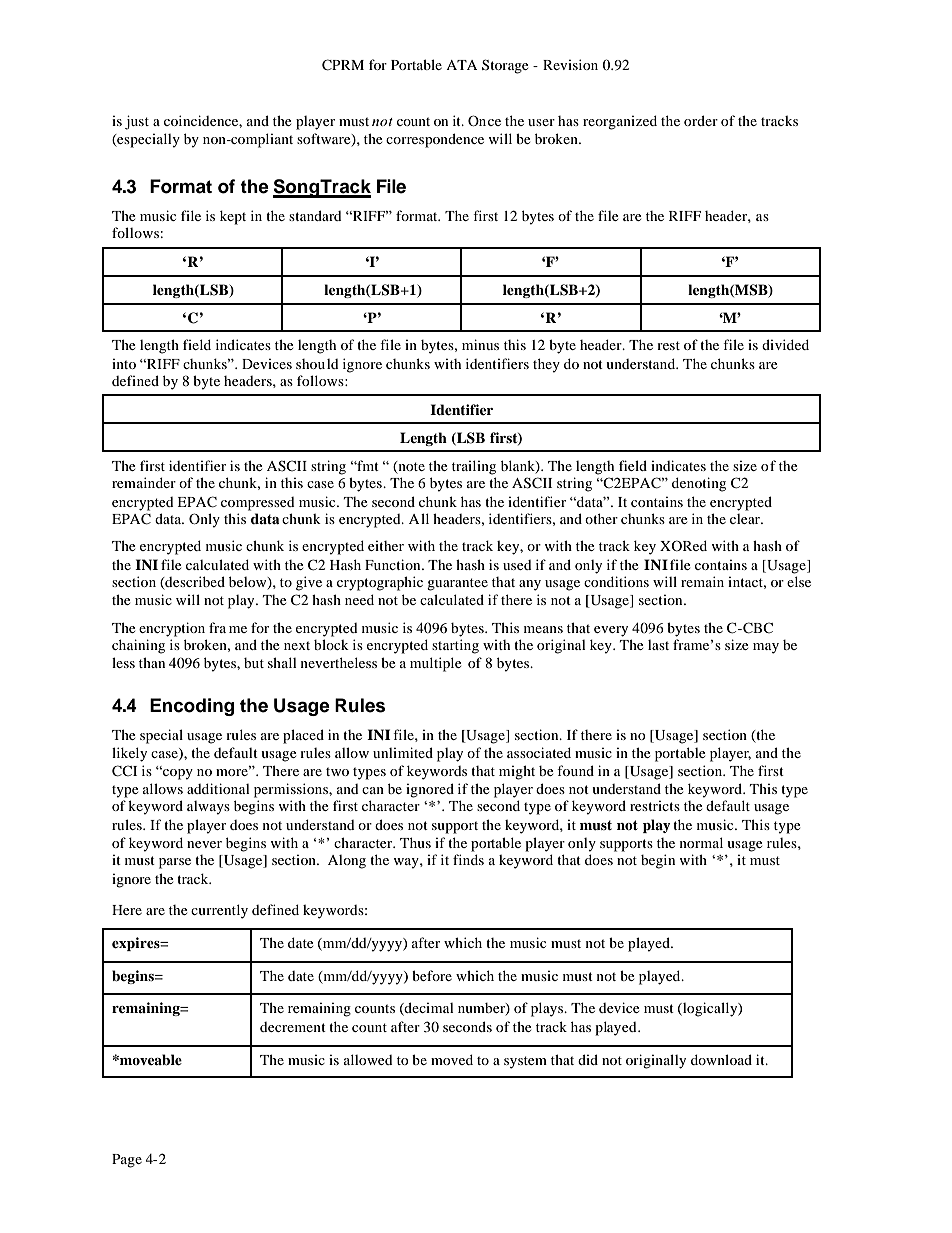 The image size is (952, 1233). What do you see at coordinates (127, 1161) in the document?
I see `Page` at bounding box center [127, 1161].
